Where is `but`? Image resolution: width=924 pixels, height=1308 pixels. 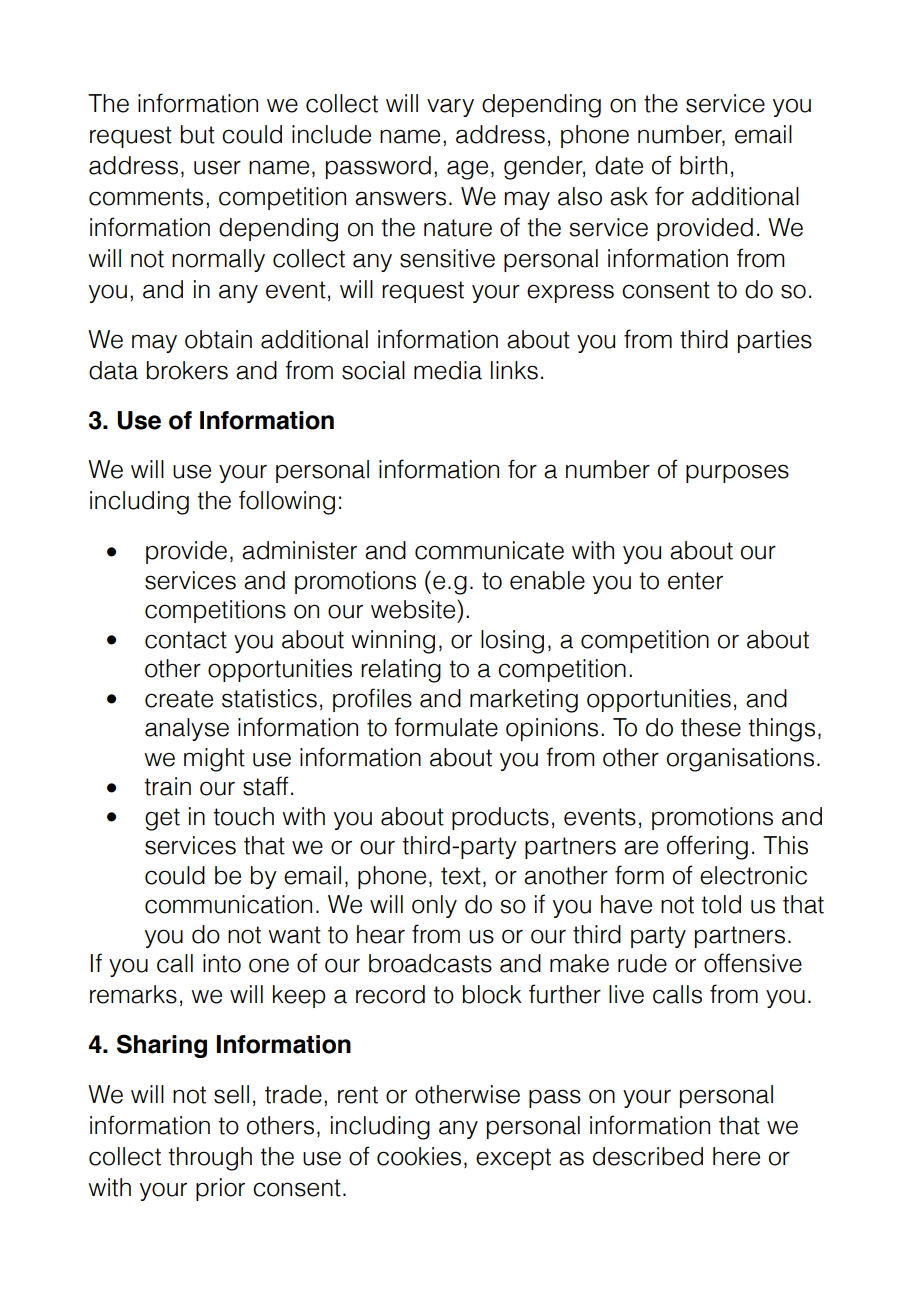 but is located at coordinates (198, 134).
